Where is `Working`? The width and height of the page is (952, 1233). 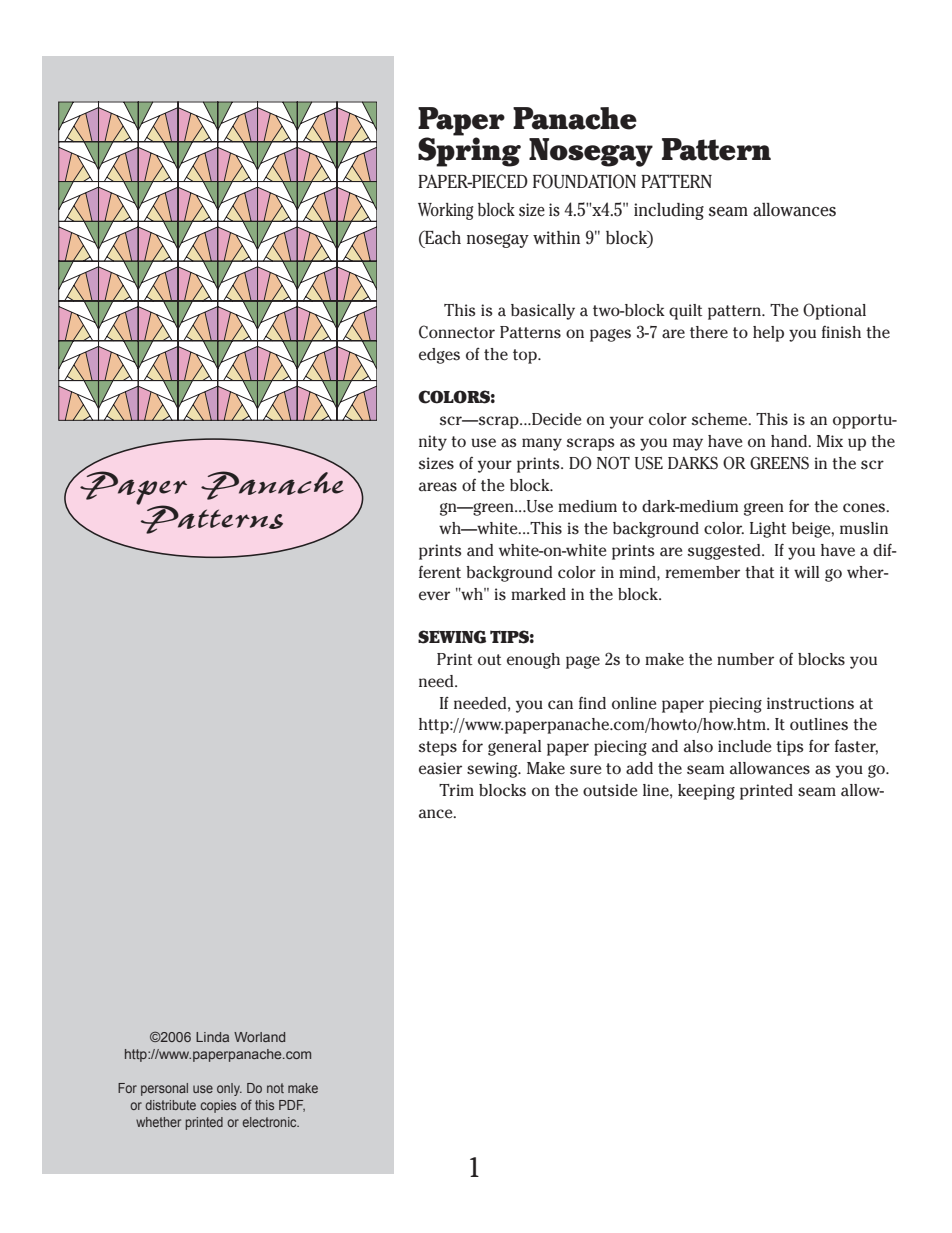 Working is located at coordinates (445, 211).
